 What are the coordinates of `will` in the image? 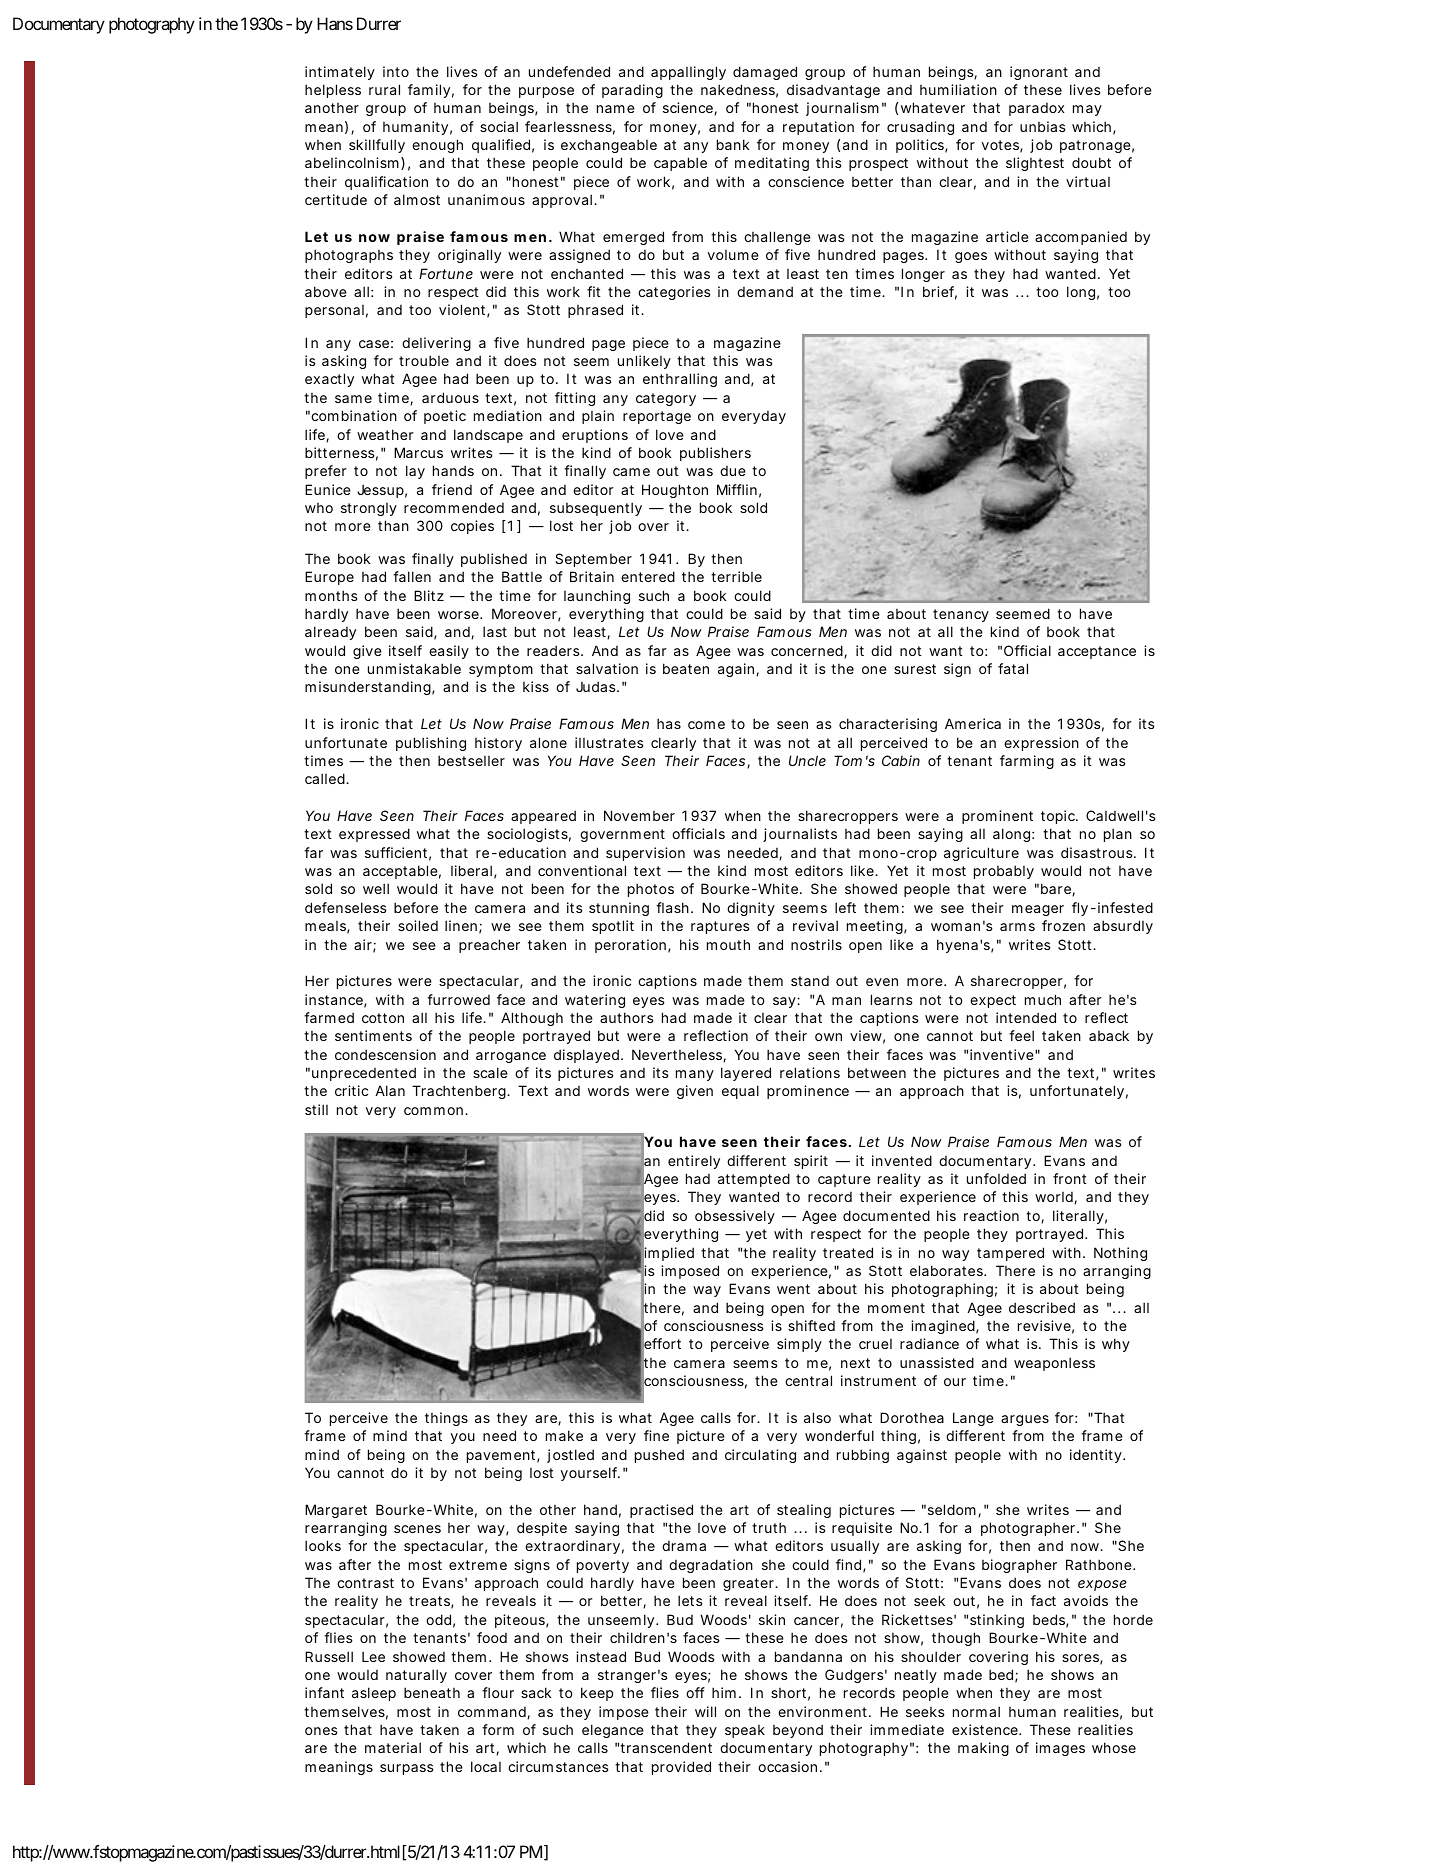 It's located at (705, 1711).
